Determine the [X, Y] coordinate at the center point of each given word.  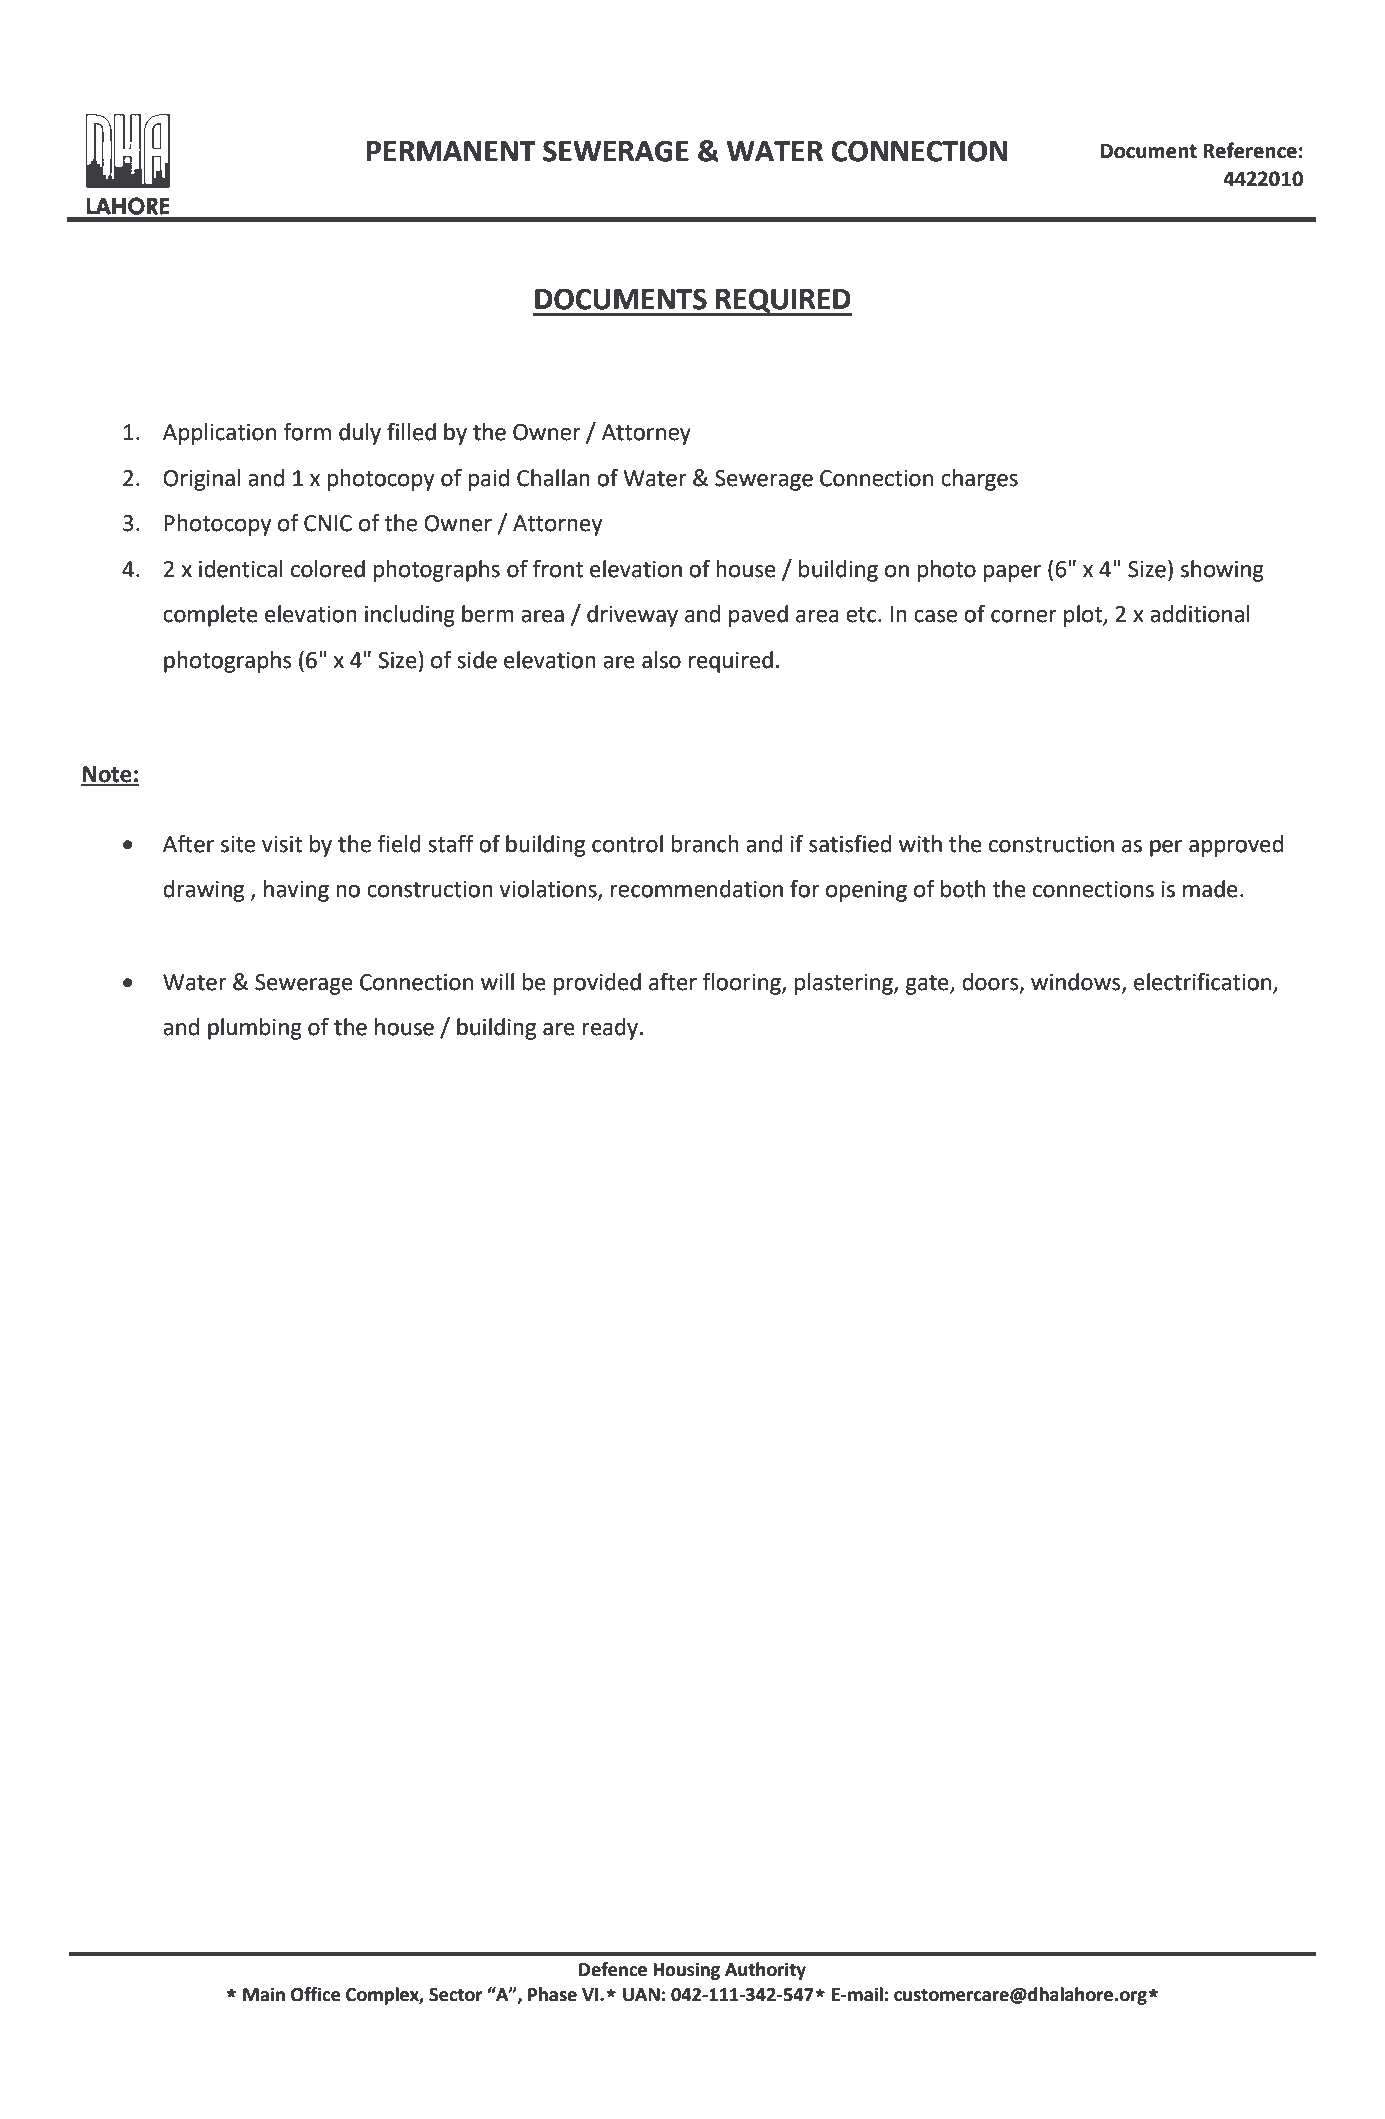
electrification [1202, 982]
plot [1084, 616]
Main [264, 1994]
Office [316, 1994]
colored [328, 569]
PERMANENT [451, 151]
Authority [765, 1971]
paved [758, 616]
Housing [686, 1971]
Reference [1250, 150]
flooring [742, 984]
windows [1077, 982]
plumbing [255, 1029]
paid [488, 480]
